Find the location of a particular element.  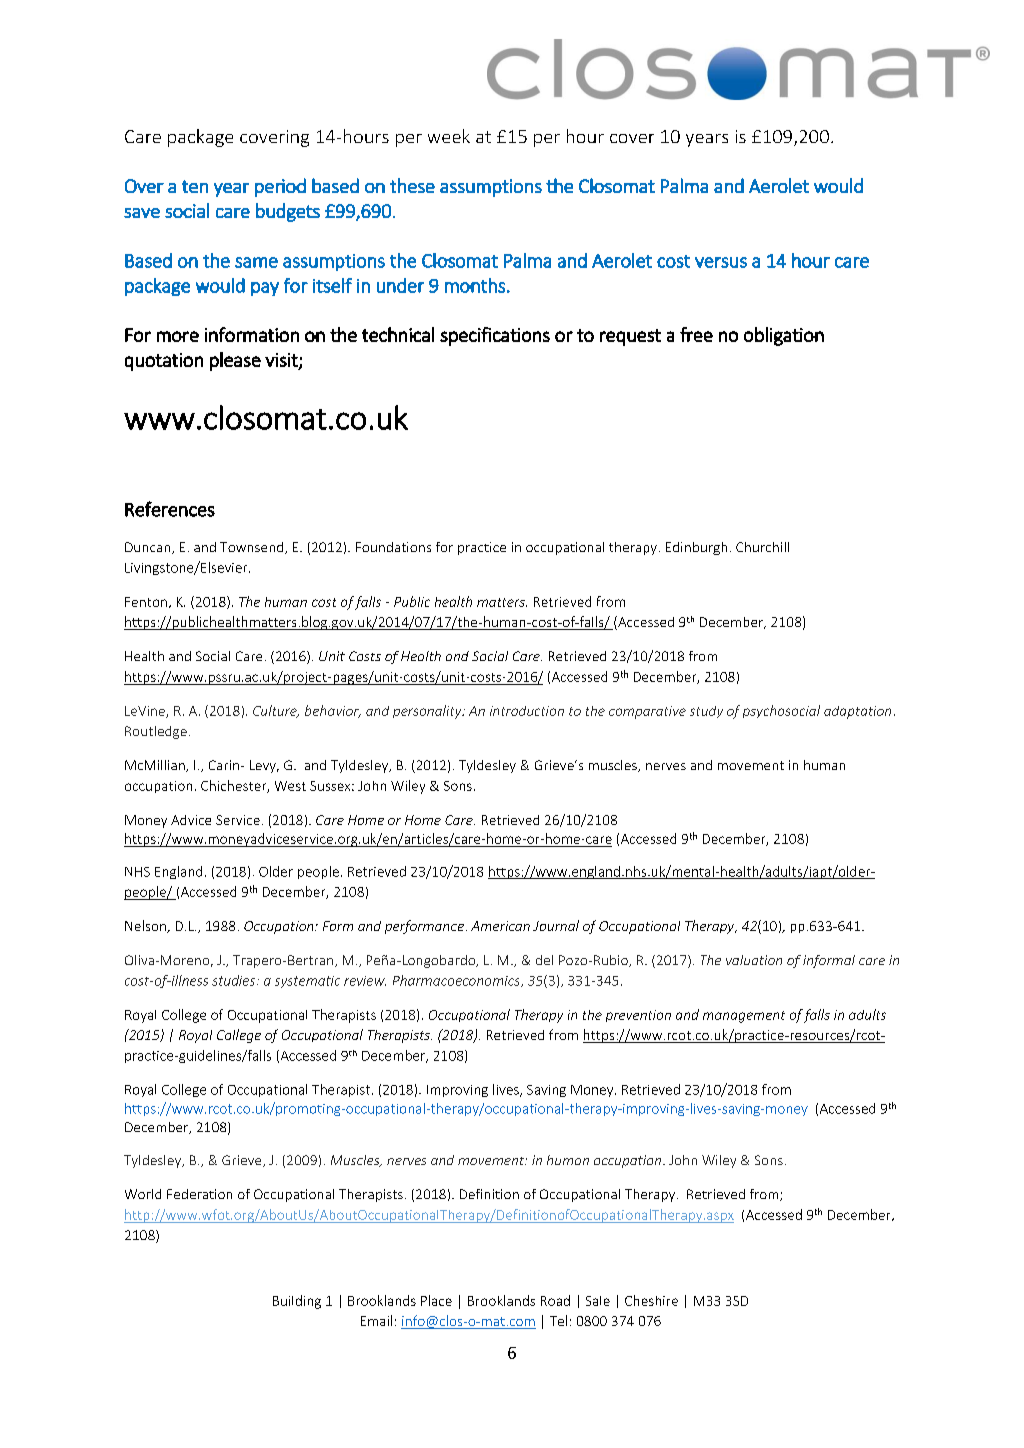

study is located at coordinates (706, 712).
